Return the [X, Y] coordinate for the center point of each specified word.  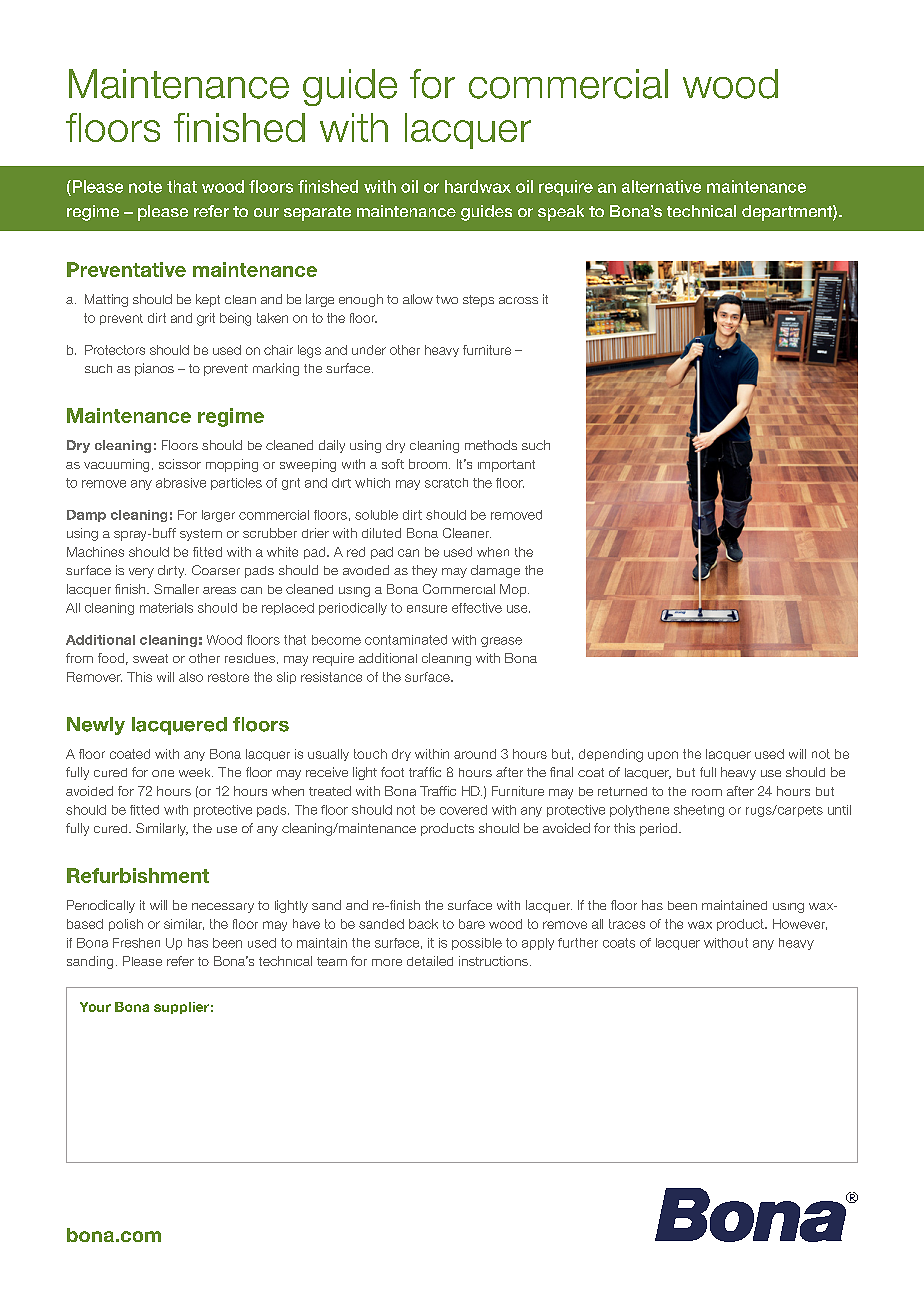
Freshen [136, 943]
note [145, 187]
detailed [430, 961]
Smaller [176, 589]
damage [495, 571]
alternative [661, 186]
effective [477, 608]
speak [561, 213]
